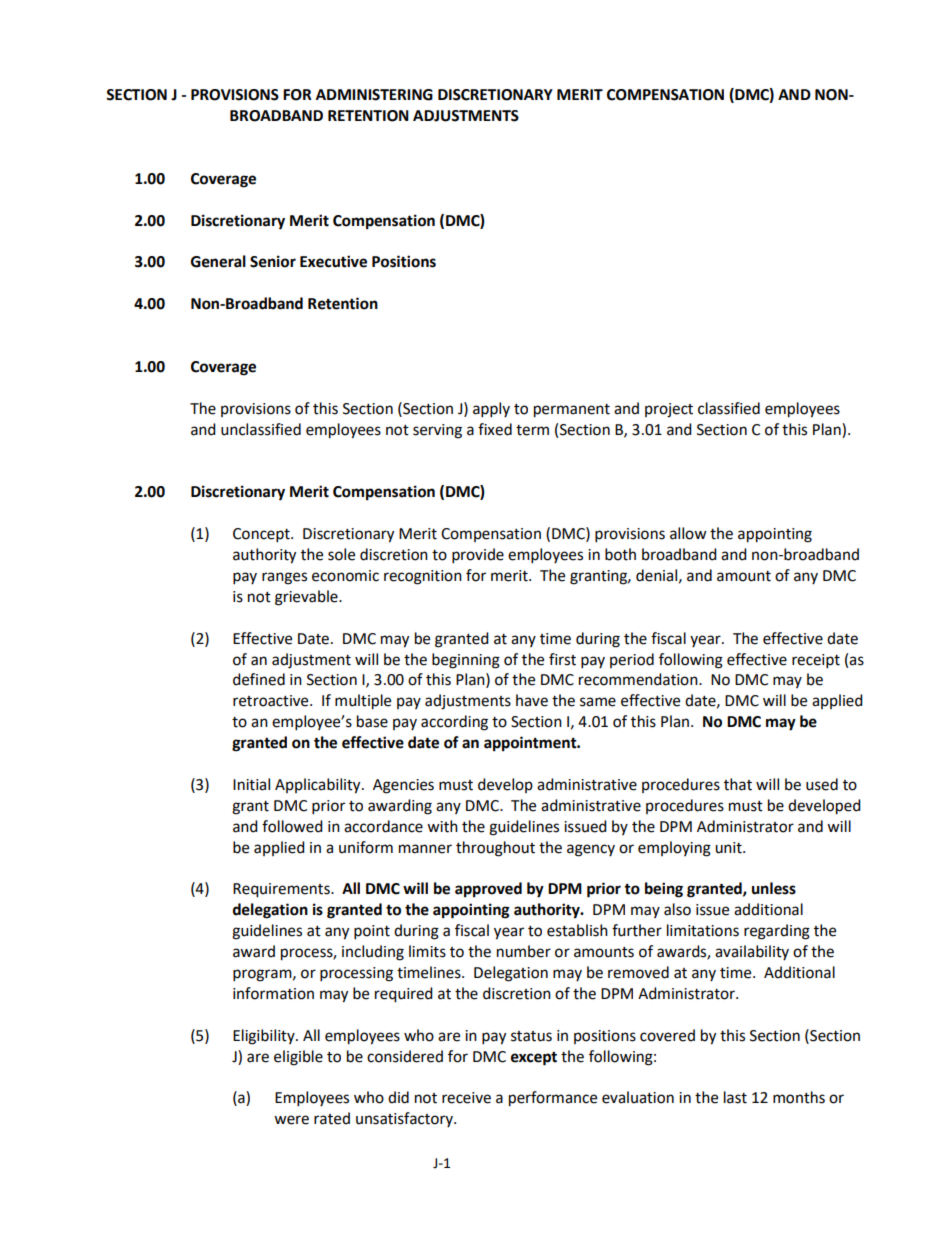  What do you see at coordinates (816, 661) in the screenshot?
I see `receipt` at bounding box center [816, 661].
